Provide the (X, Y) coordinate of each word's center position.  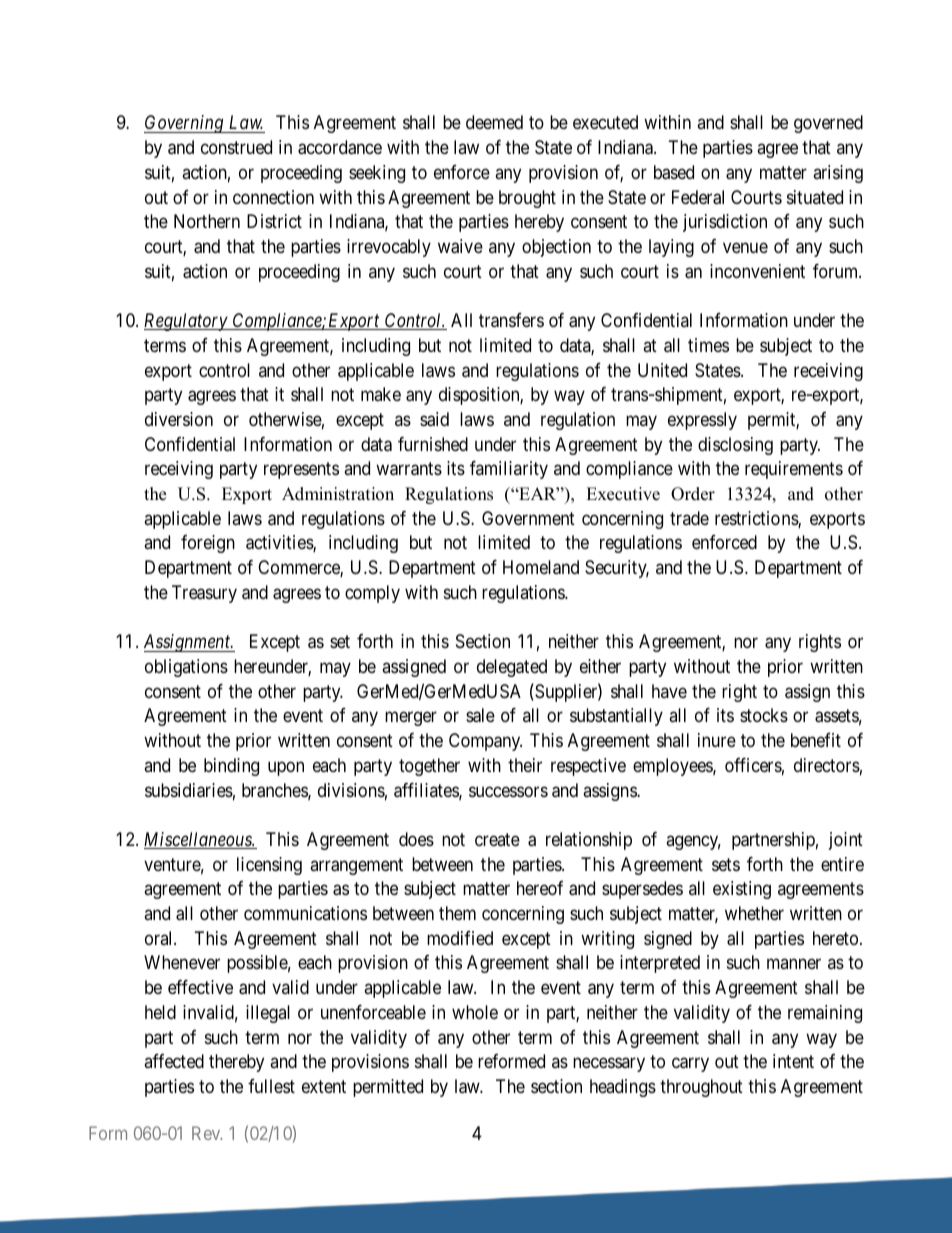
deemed (494, 122)
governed (828, 124)
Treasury (204, 594)
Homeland (541, 567)
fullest (271, 1086)
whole (475, 1012)
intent (793, 1061)
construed (236, 147)
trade (689, 518)
